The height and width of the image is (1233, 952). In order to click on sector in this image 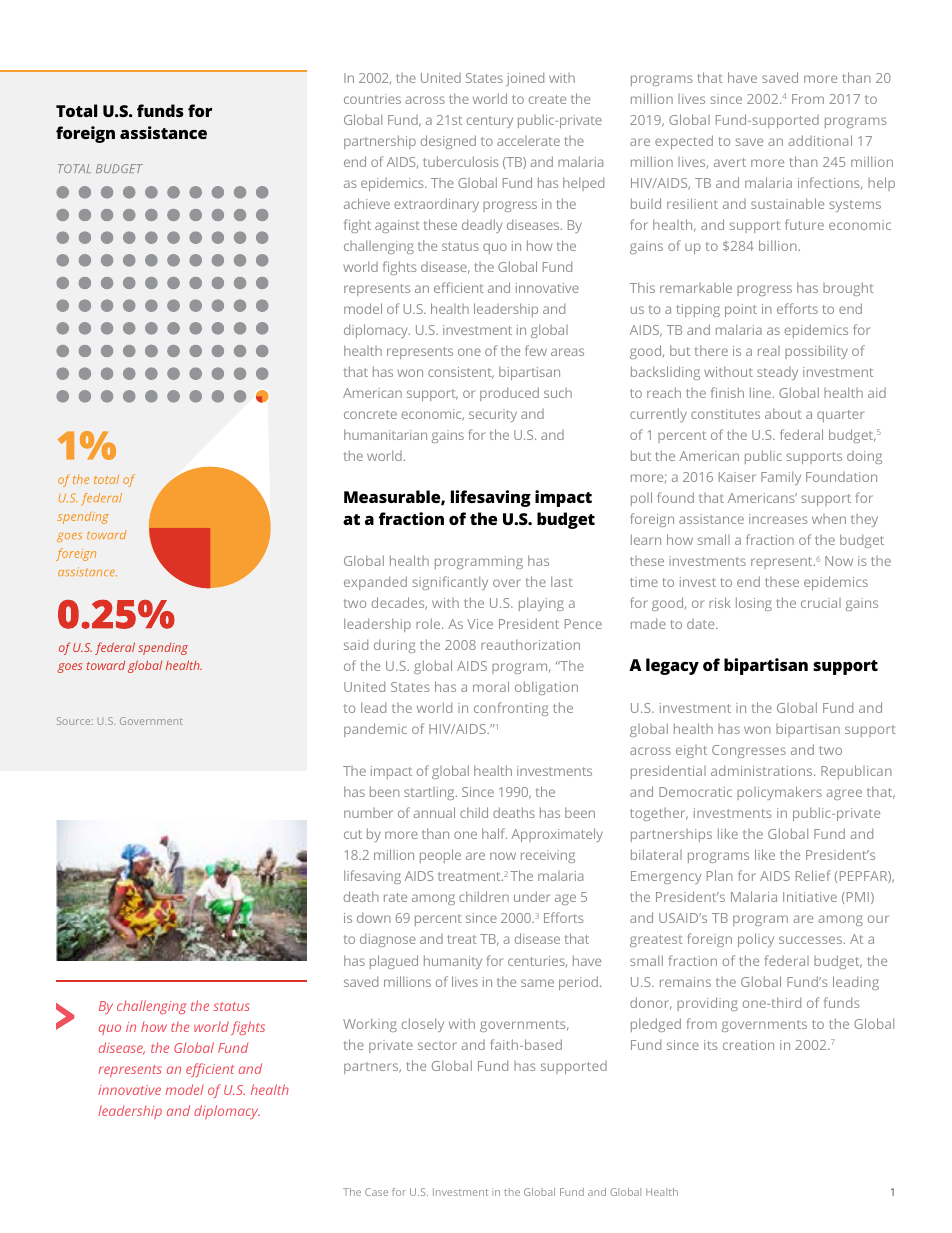, I will do `click(437, 1045)`.
